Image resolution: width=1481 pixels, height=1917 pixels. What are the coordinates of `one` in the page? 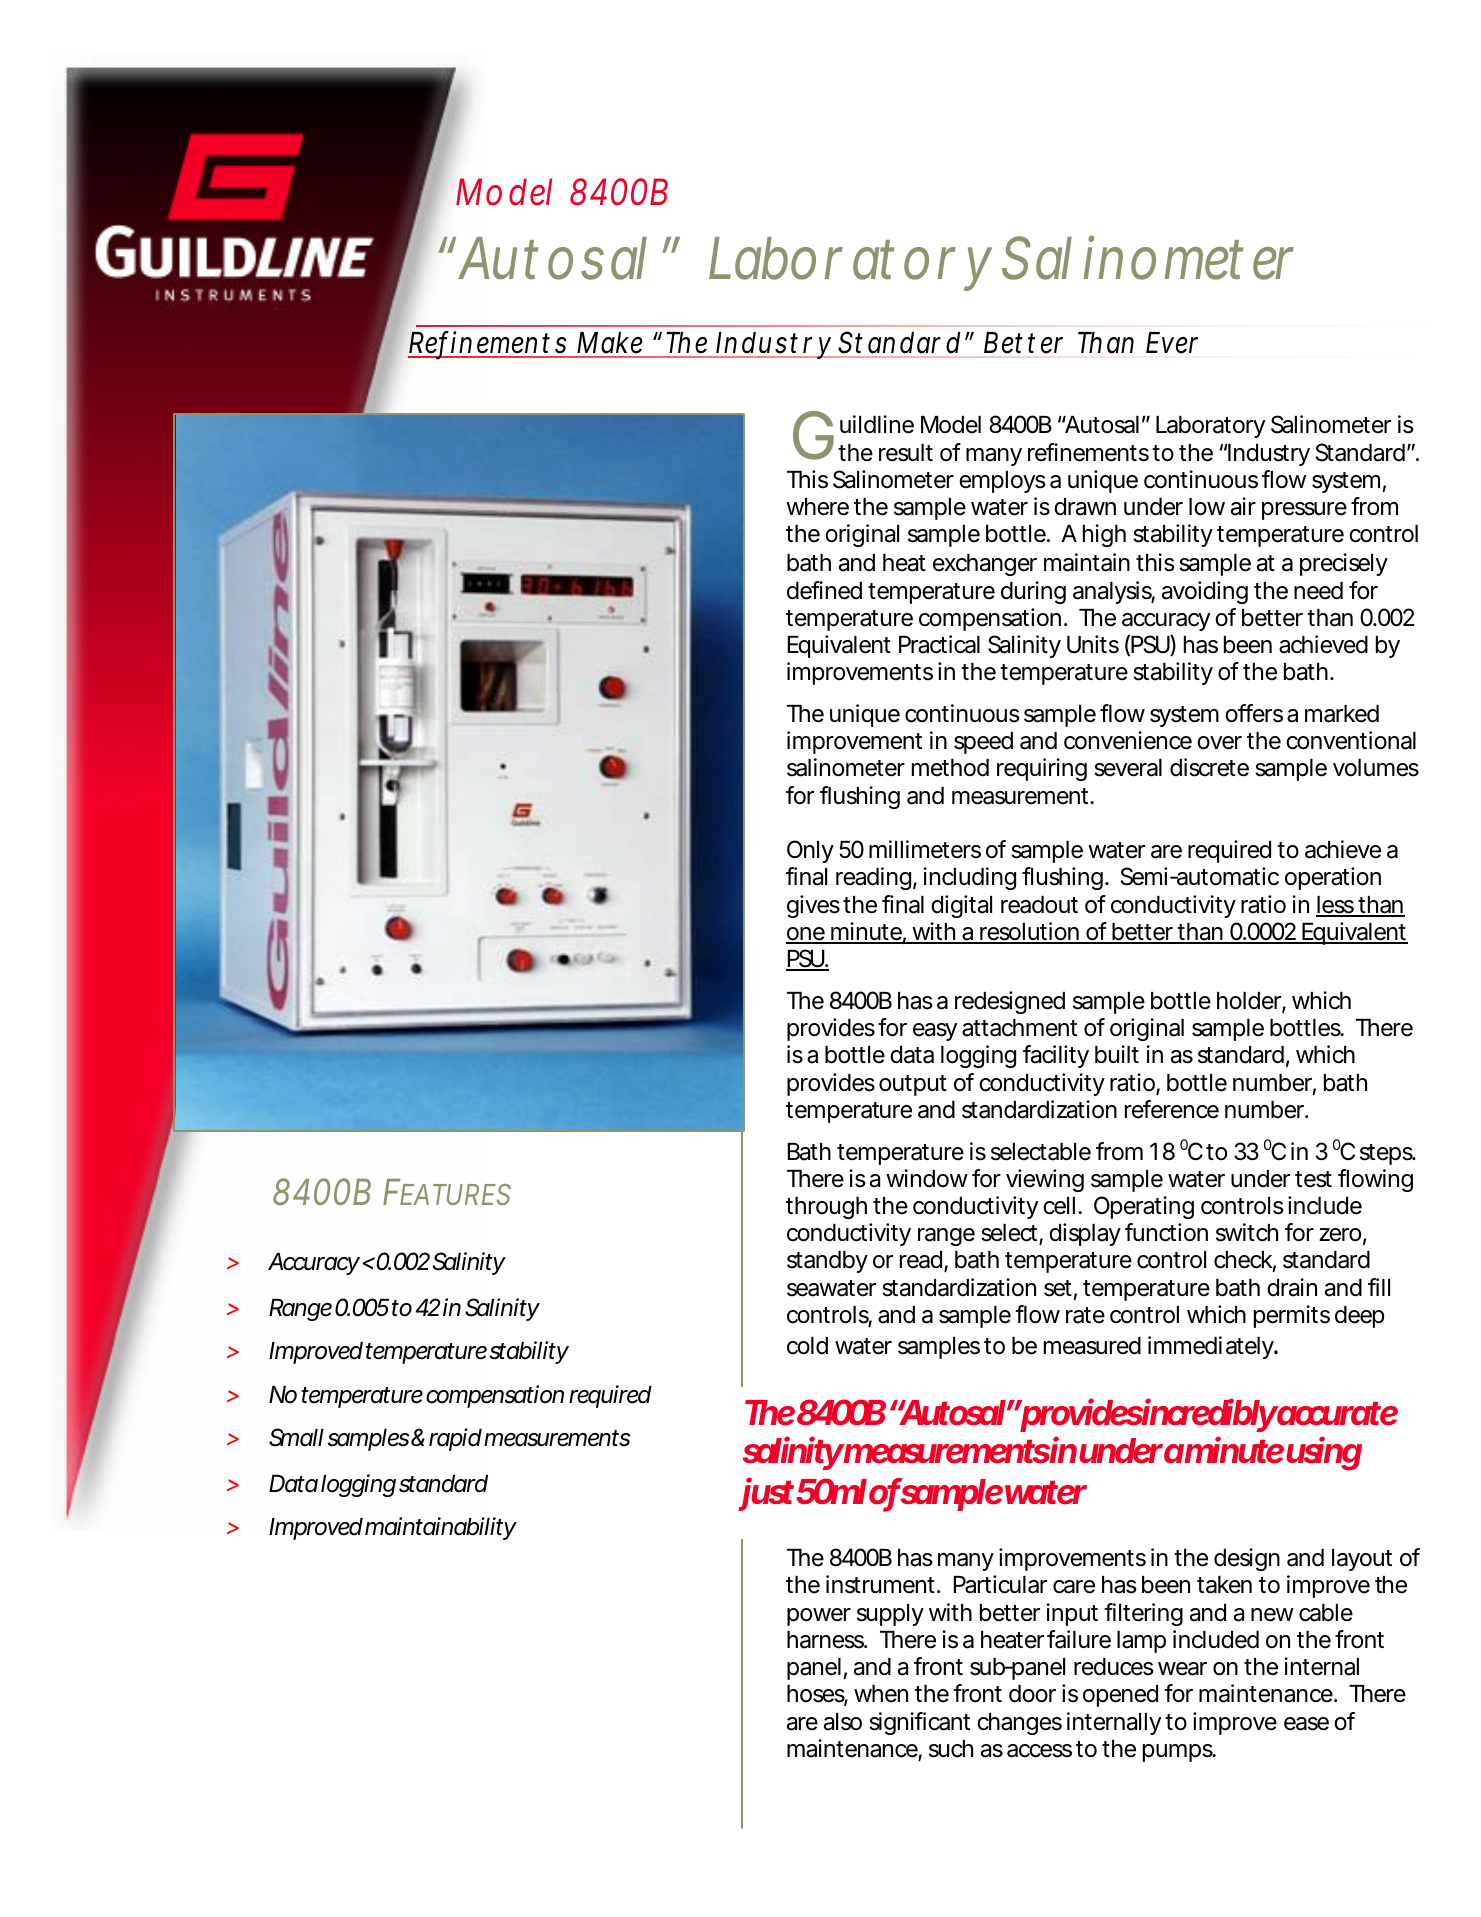 It's located at (807, 935).
